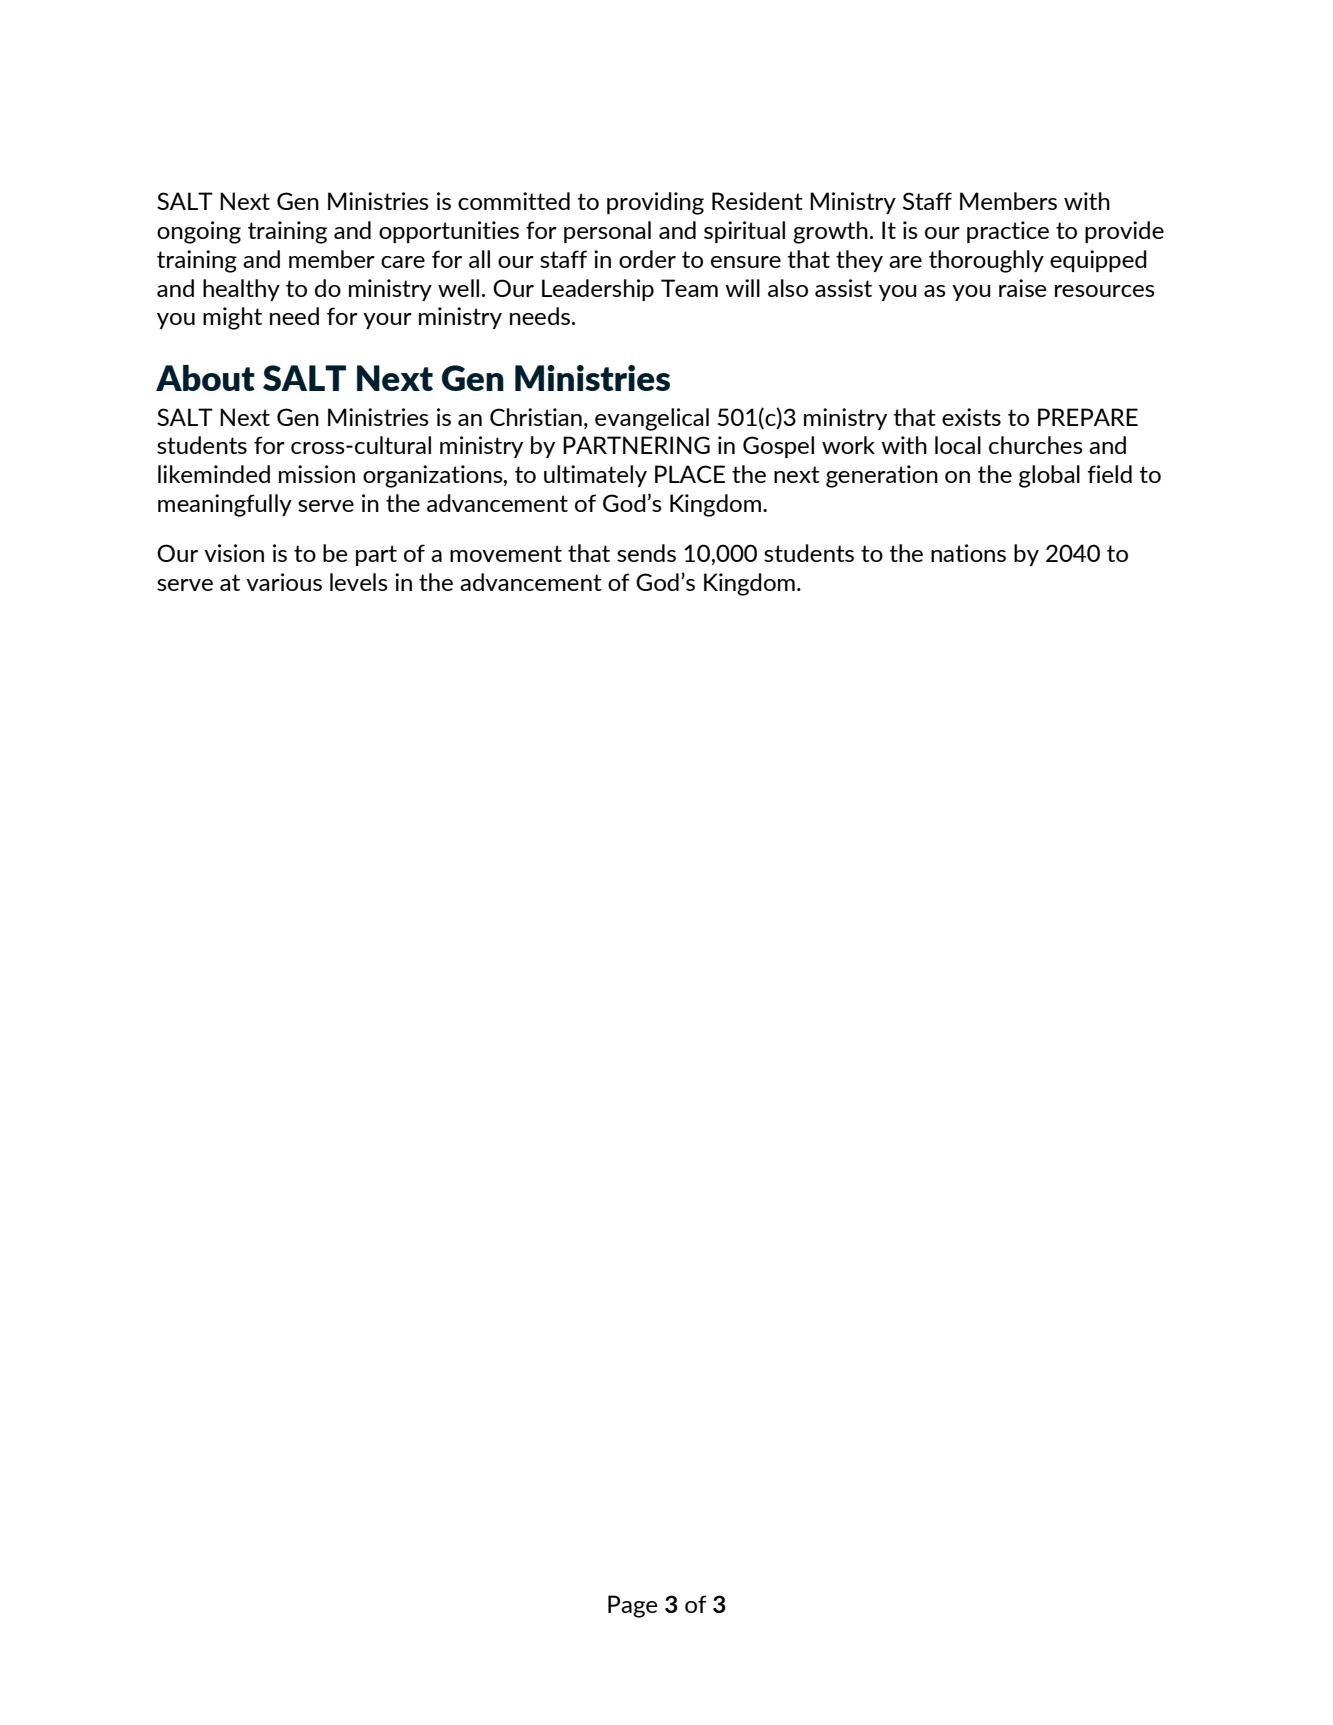 The width and height of the screenshot is (1333, 1725). What do you see at coordinates (646, 553) in the screenshot?
I see `sends` at bounding box center [646, 553].
